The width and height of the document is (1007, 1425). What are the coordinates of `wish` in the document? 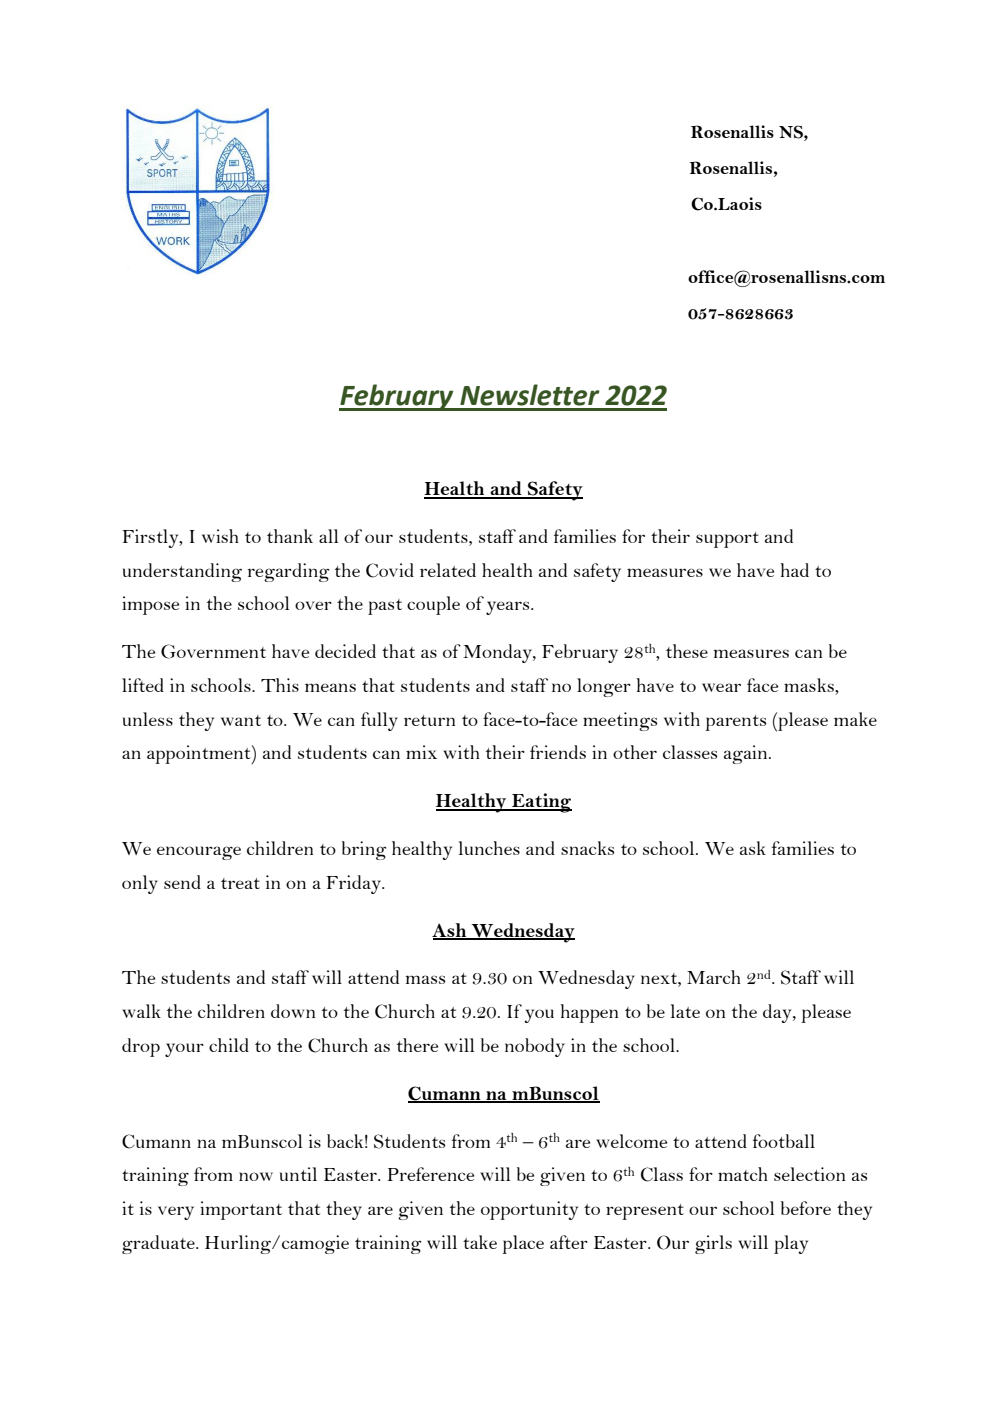 It's located at (220, 536).
